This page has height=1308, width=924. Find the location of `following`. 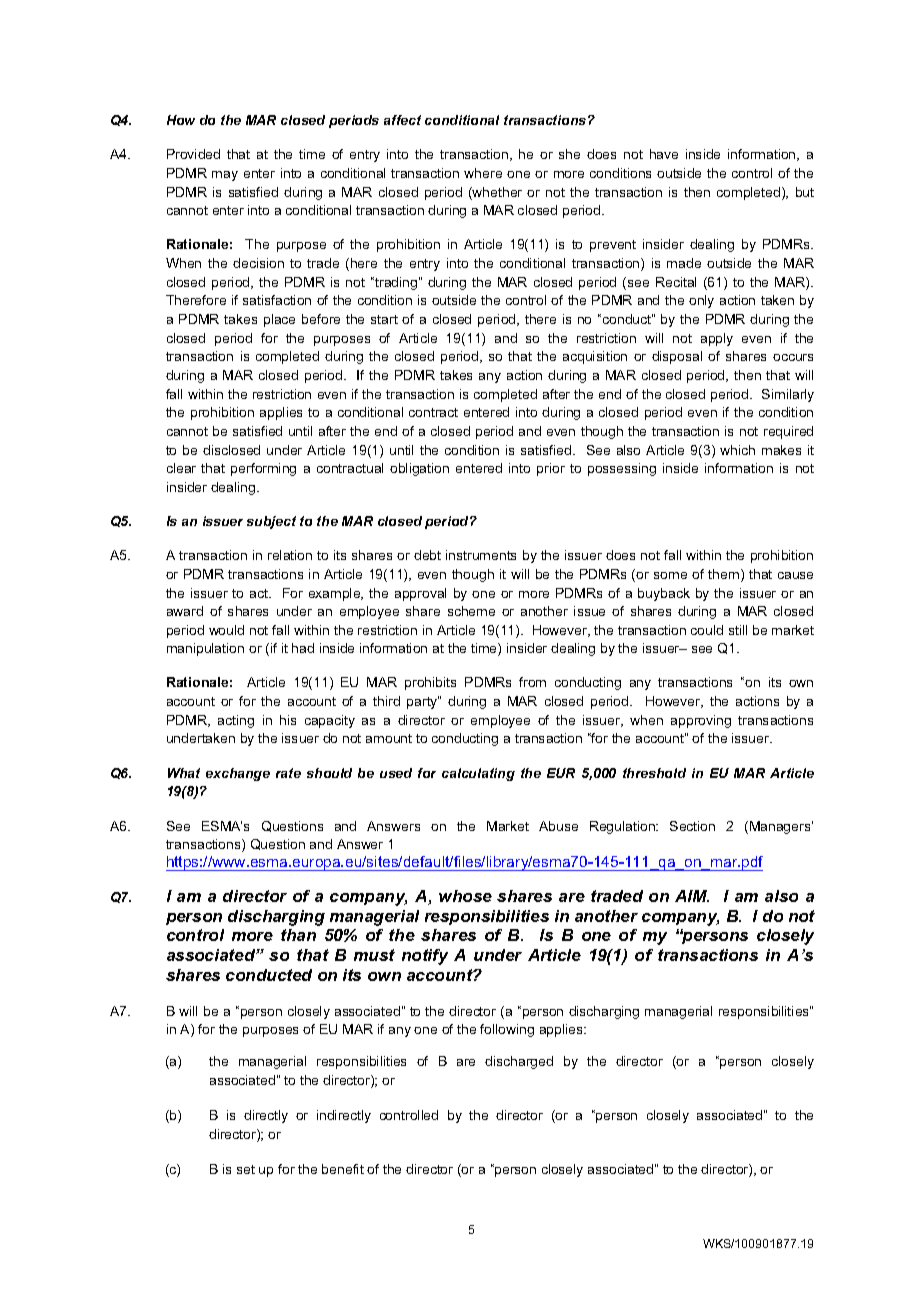

following is located at coordinates (507, 1030).
